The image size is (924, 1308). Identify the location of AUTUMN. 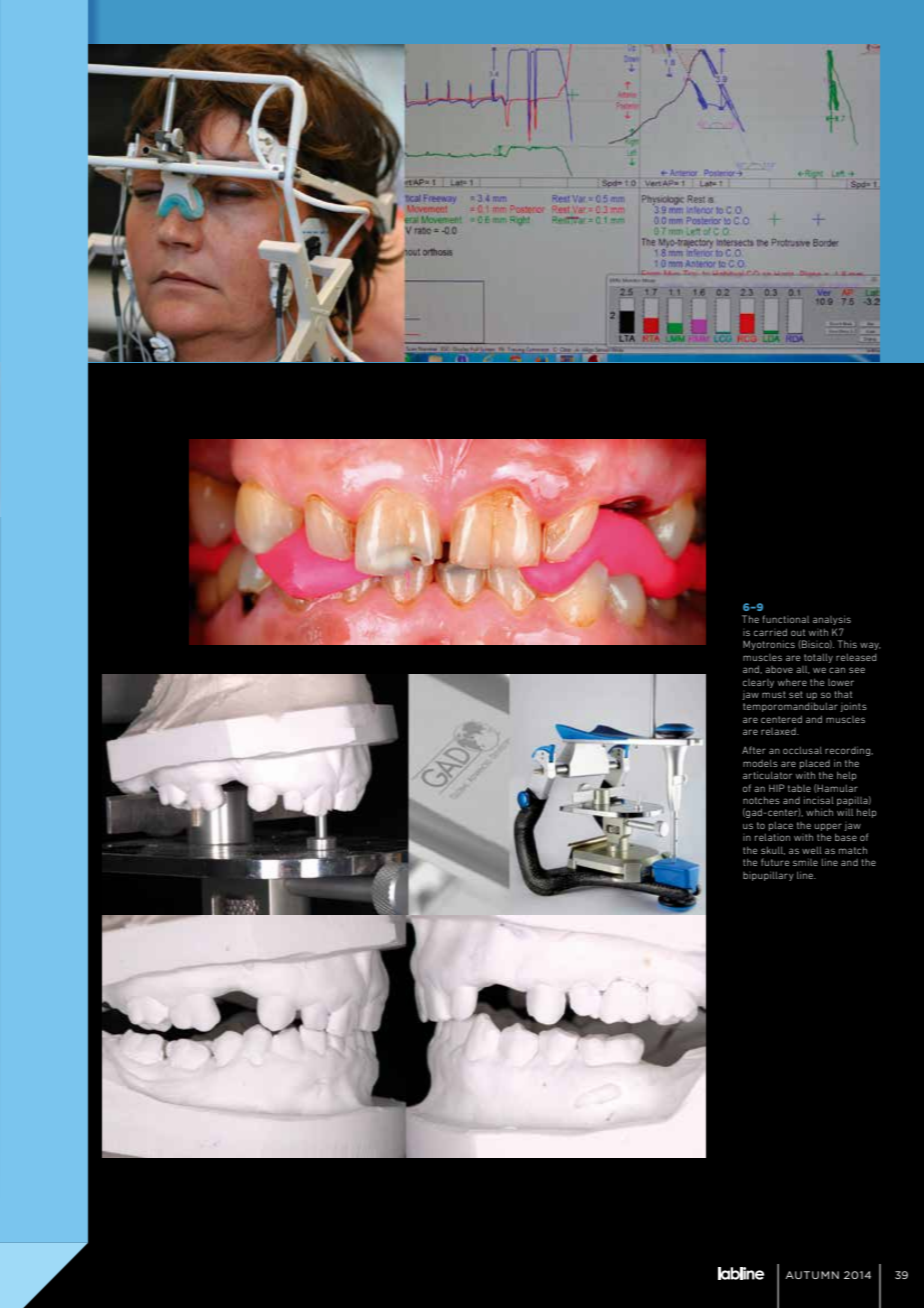
(812, 1275).
